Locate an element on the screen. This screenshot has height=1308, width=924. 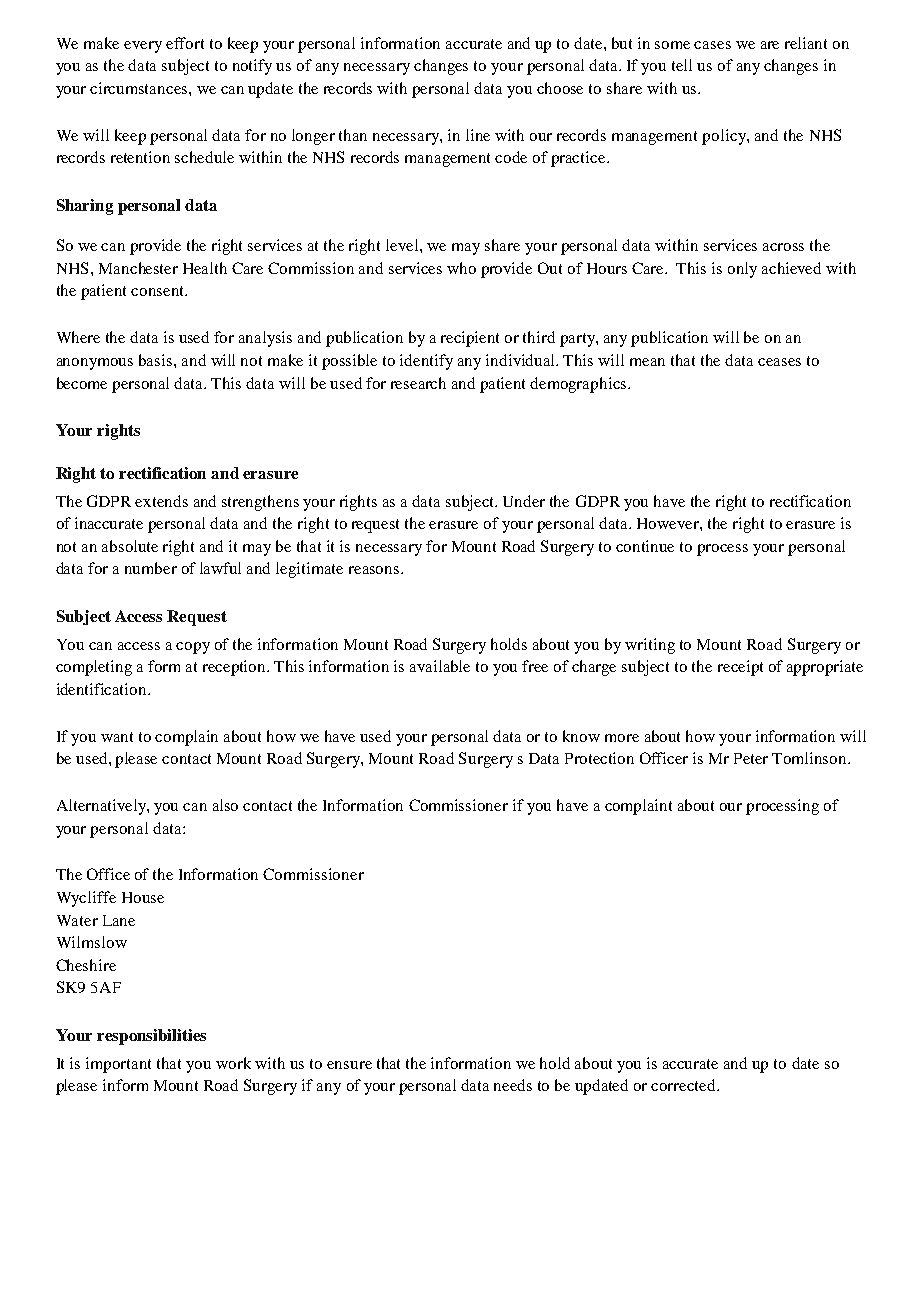
copy is located at coordinates (193, 648).
